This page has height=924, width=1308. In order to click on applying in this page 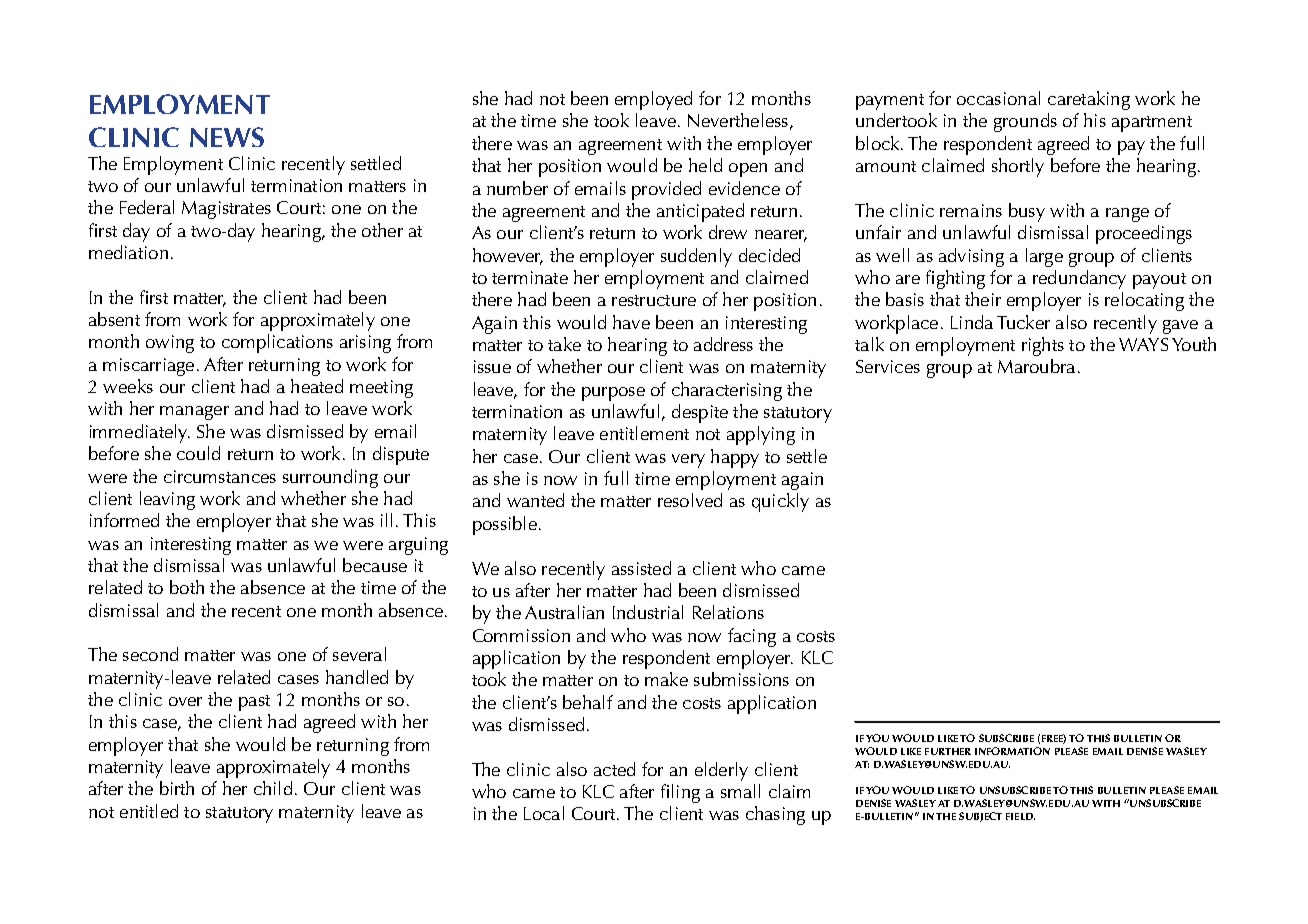, I will do `click(761, 435)`.
